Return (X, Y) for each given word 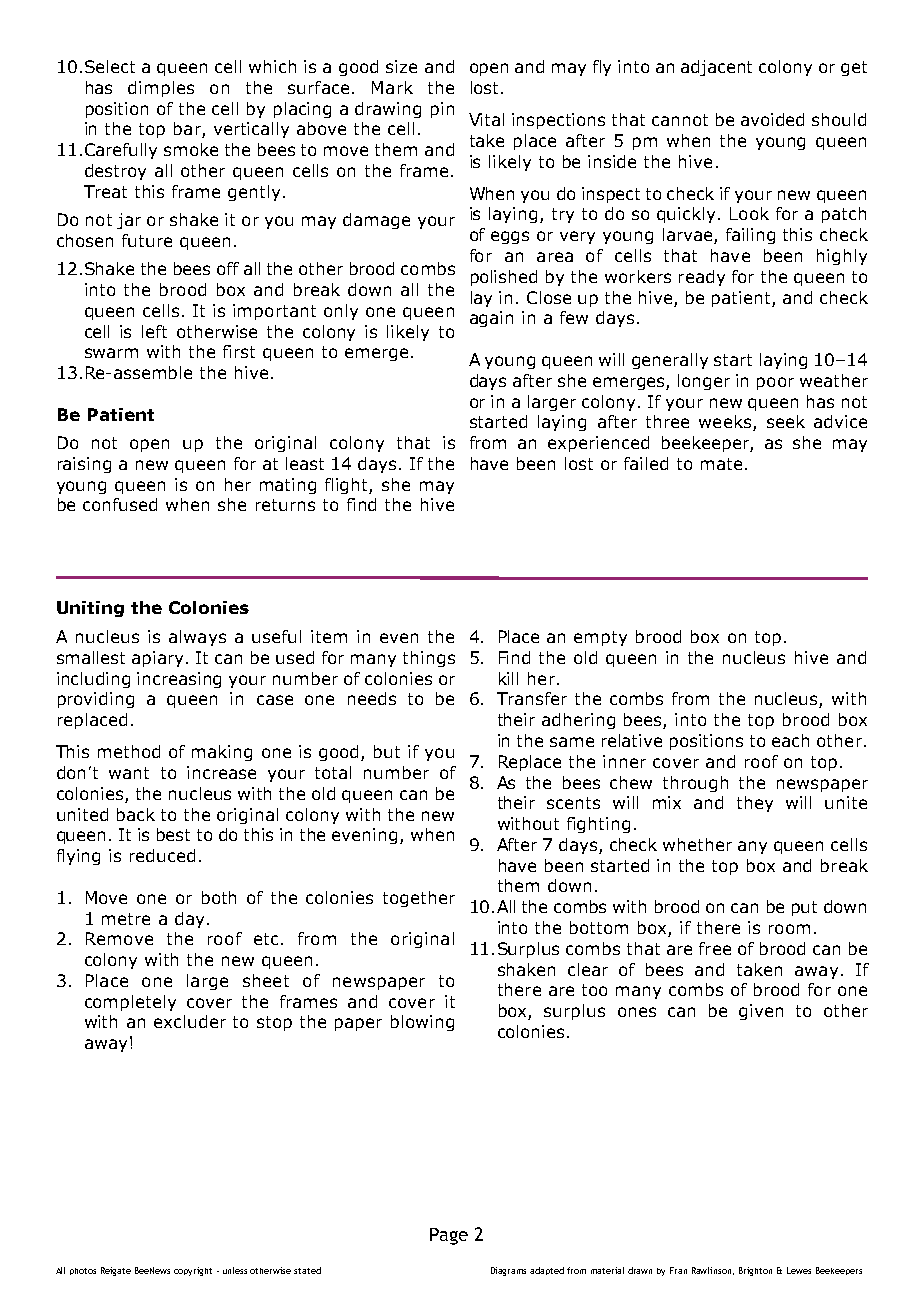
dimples (161, 89)
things (429, 659)
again (491, 319)
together (419, 899)
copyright (193, 1271)
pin (442, 110)
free (715, 948)
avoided (772, 119)
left (154, 331)
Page (449, 1236)
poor (775, 383)
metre (126, 919)
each (790, 740)
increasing (179, 680)
